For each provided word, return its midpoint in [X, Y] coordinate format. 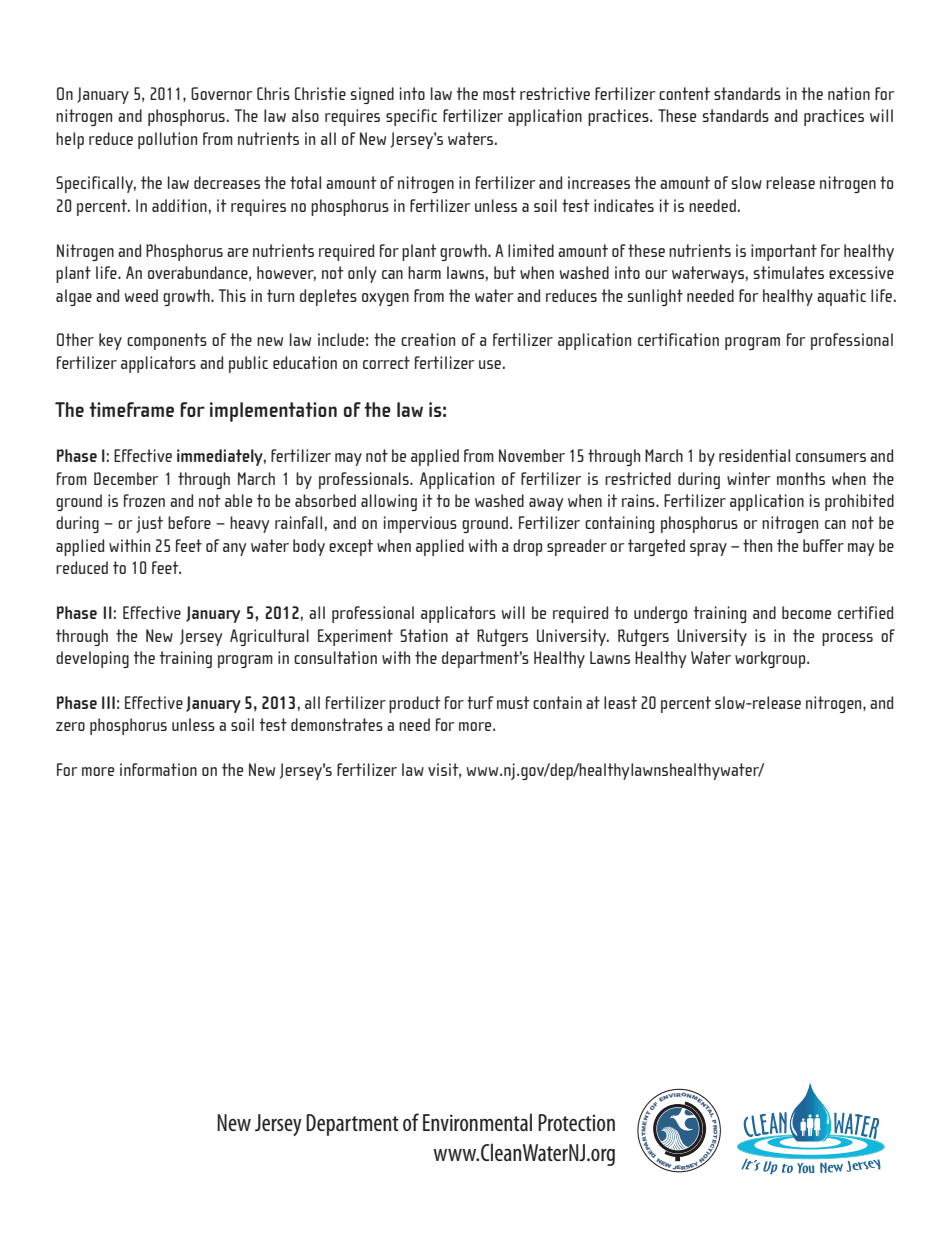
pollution [167, 140]
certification [678, 339]
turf [480, 702]
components [167, 341]
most [499, 93]
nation [849, 93]
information [158, 769]
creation [428, 339]
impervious [420, 524]
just [149, 524]
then [757, 545]
